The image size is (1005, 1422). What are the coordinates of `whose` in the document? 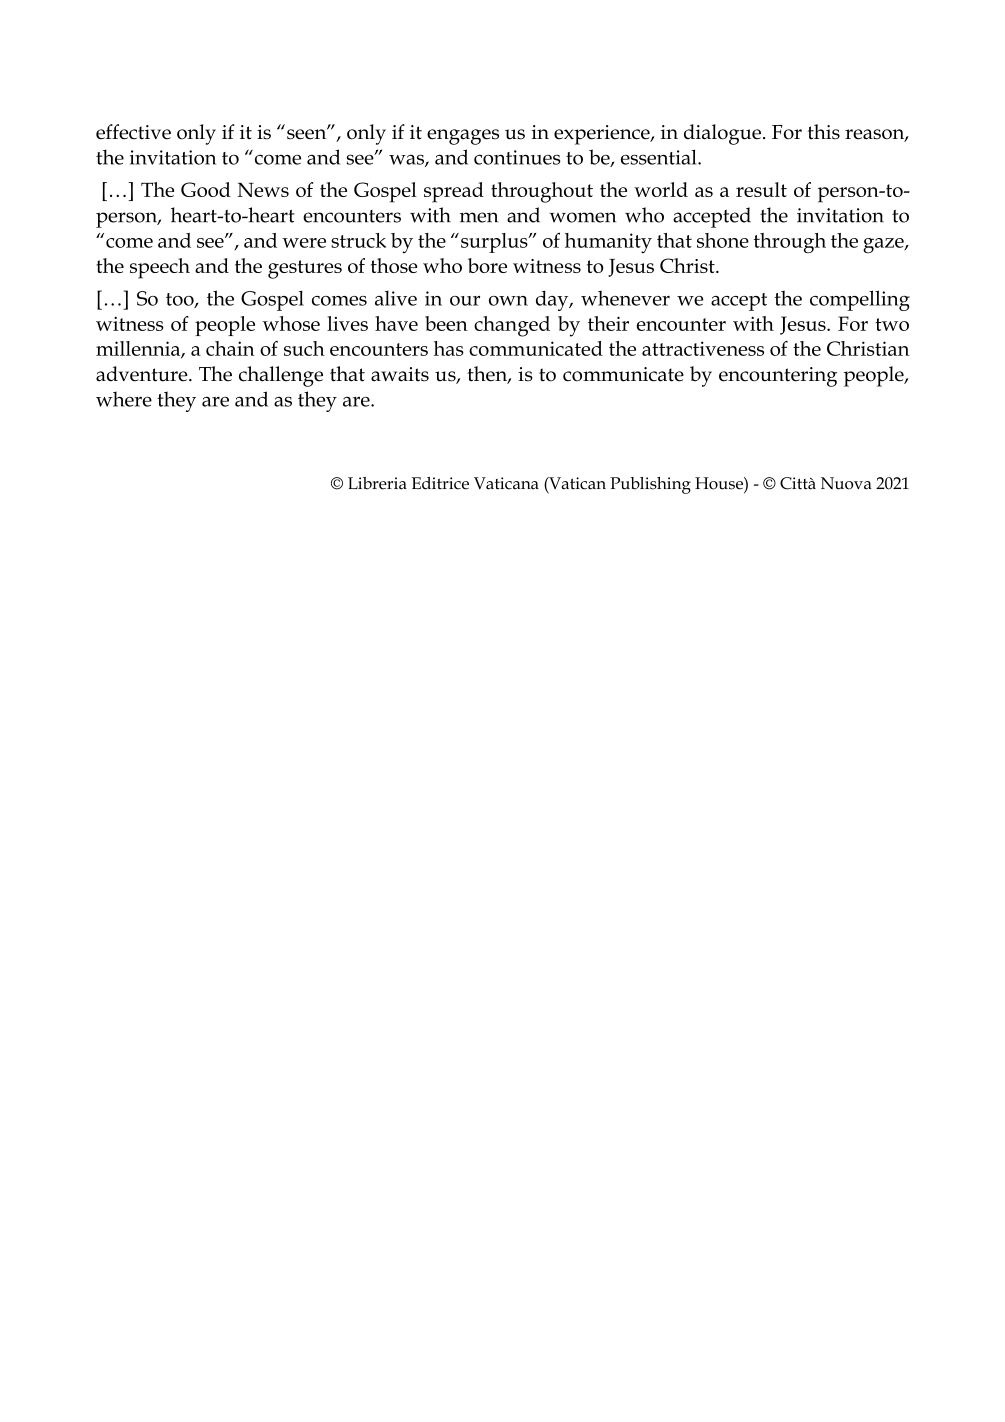 It's located at (291, 323).
